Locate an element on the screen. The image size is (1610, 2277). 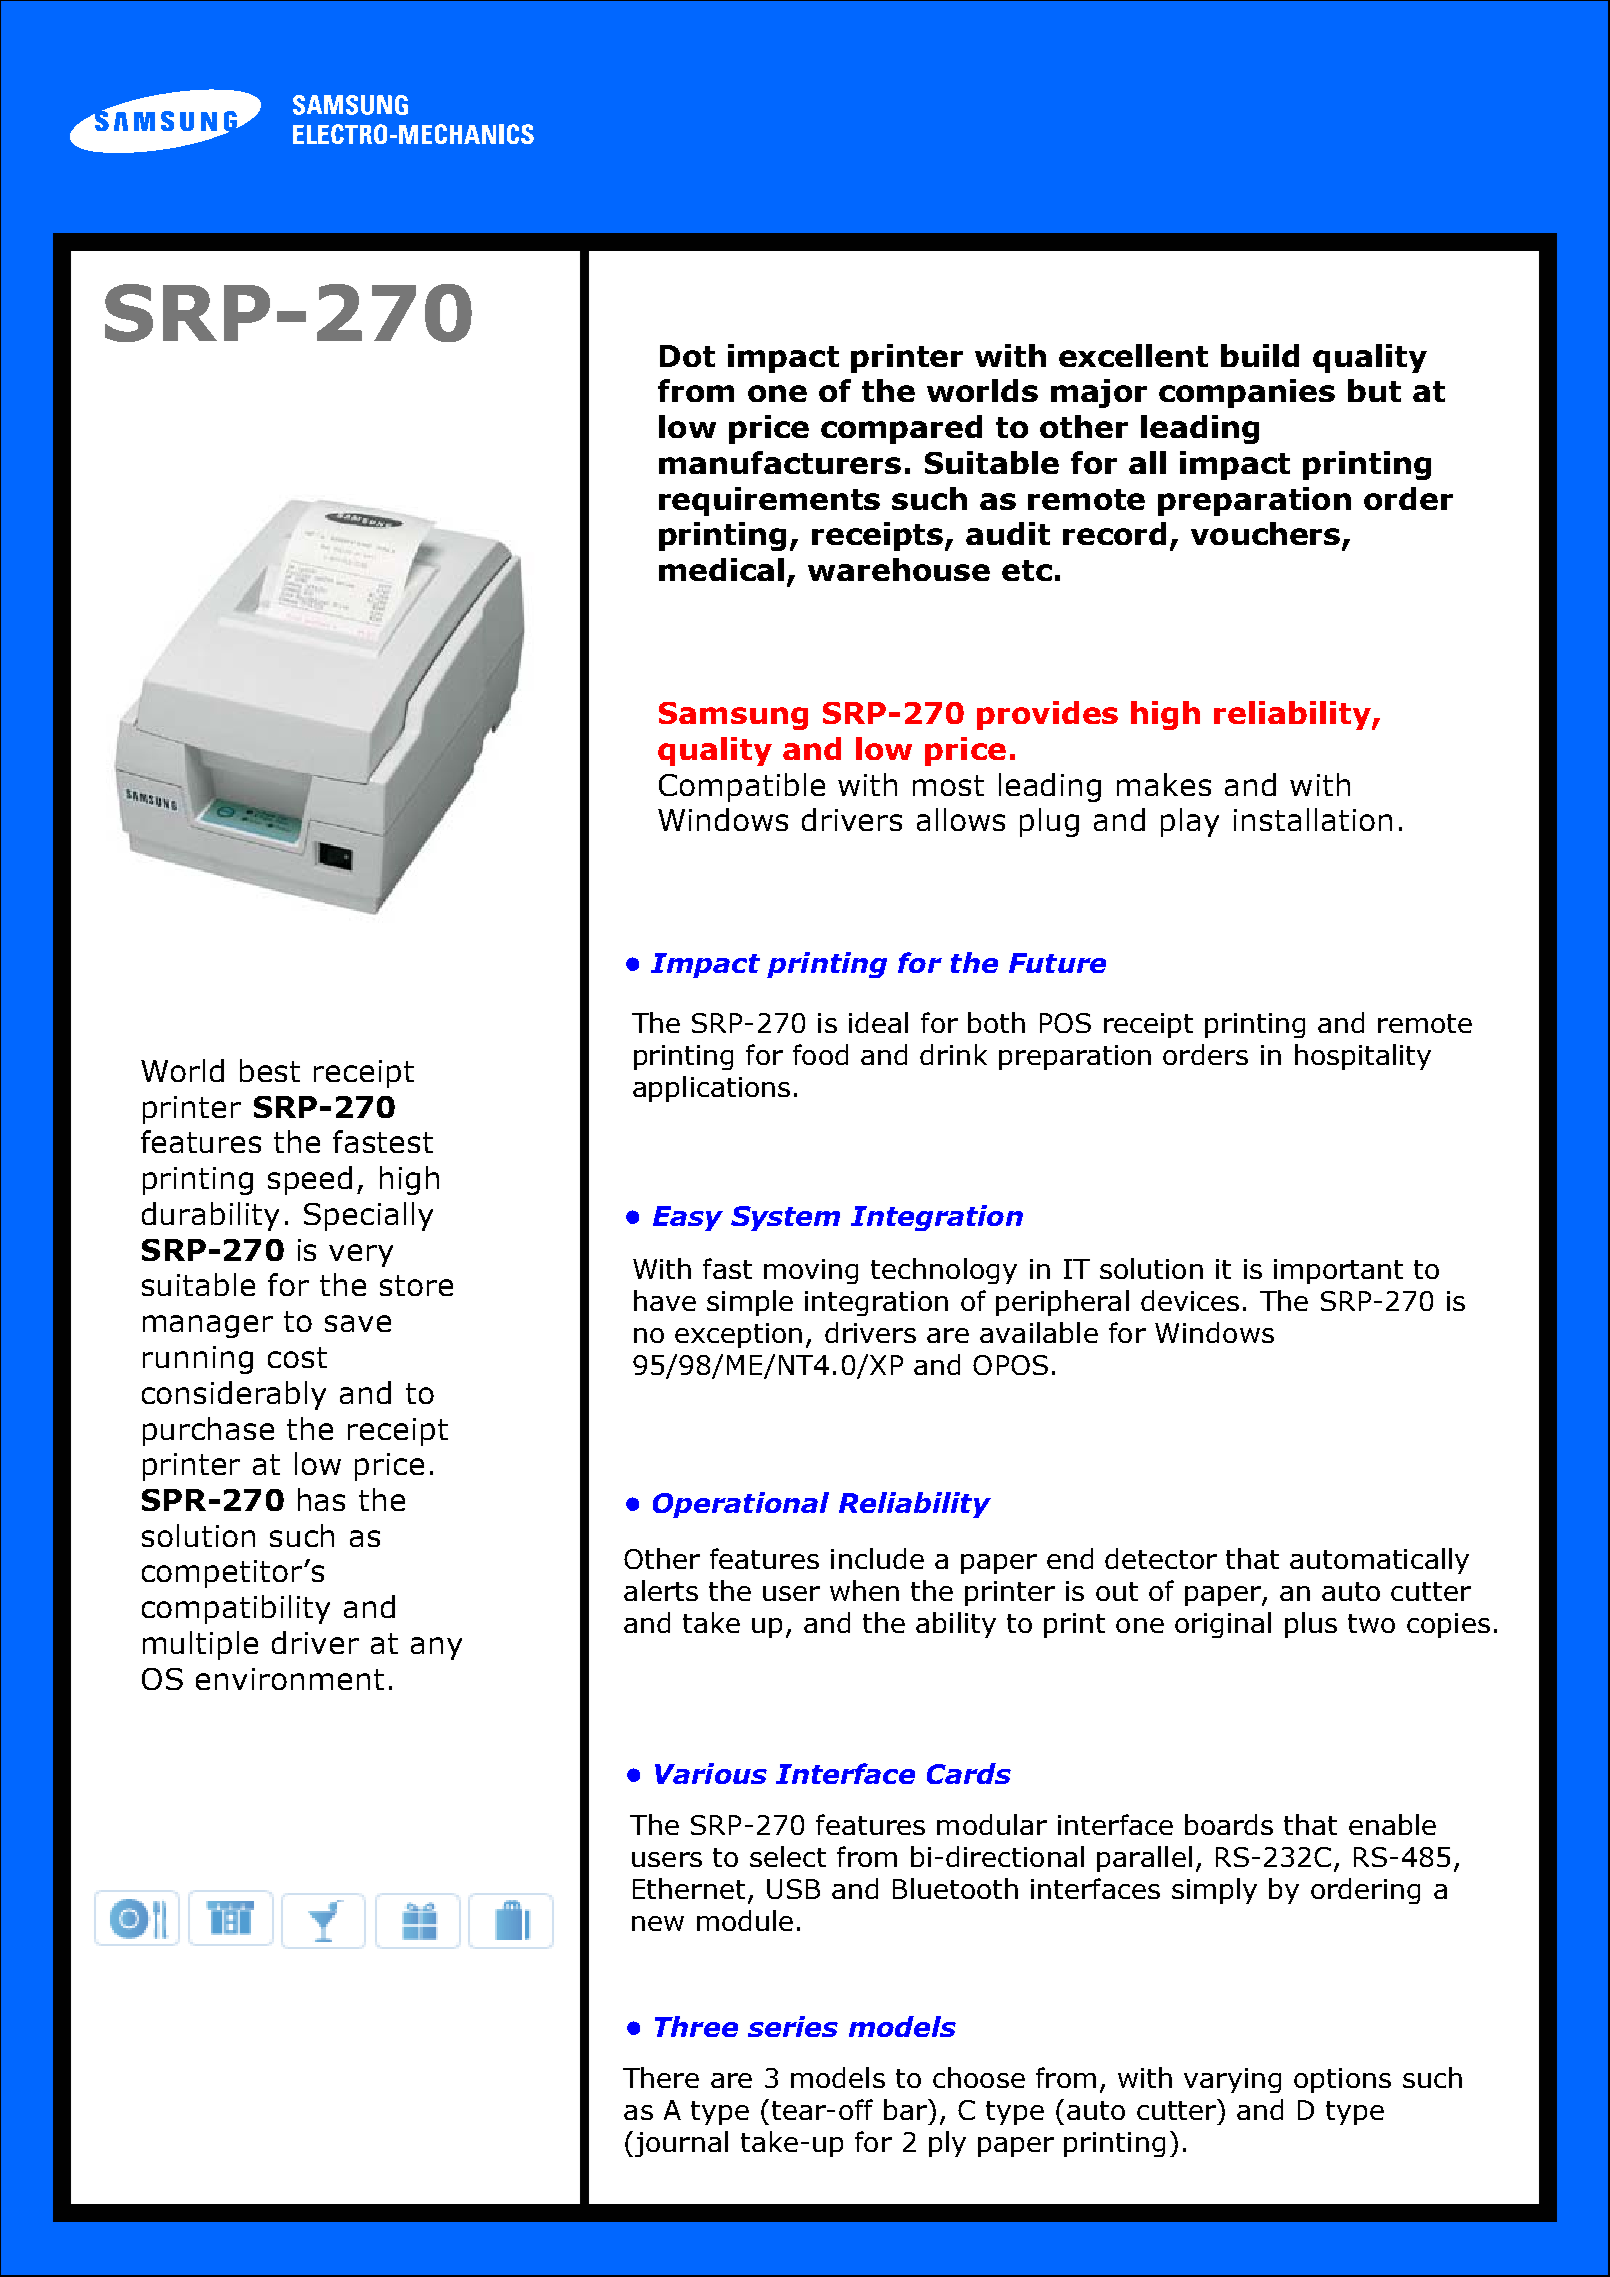
hospitality is located at coordinates (1363, 1057).
